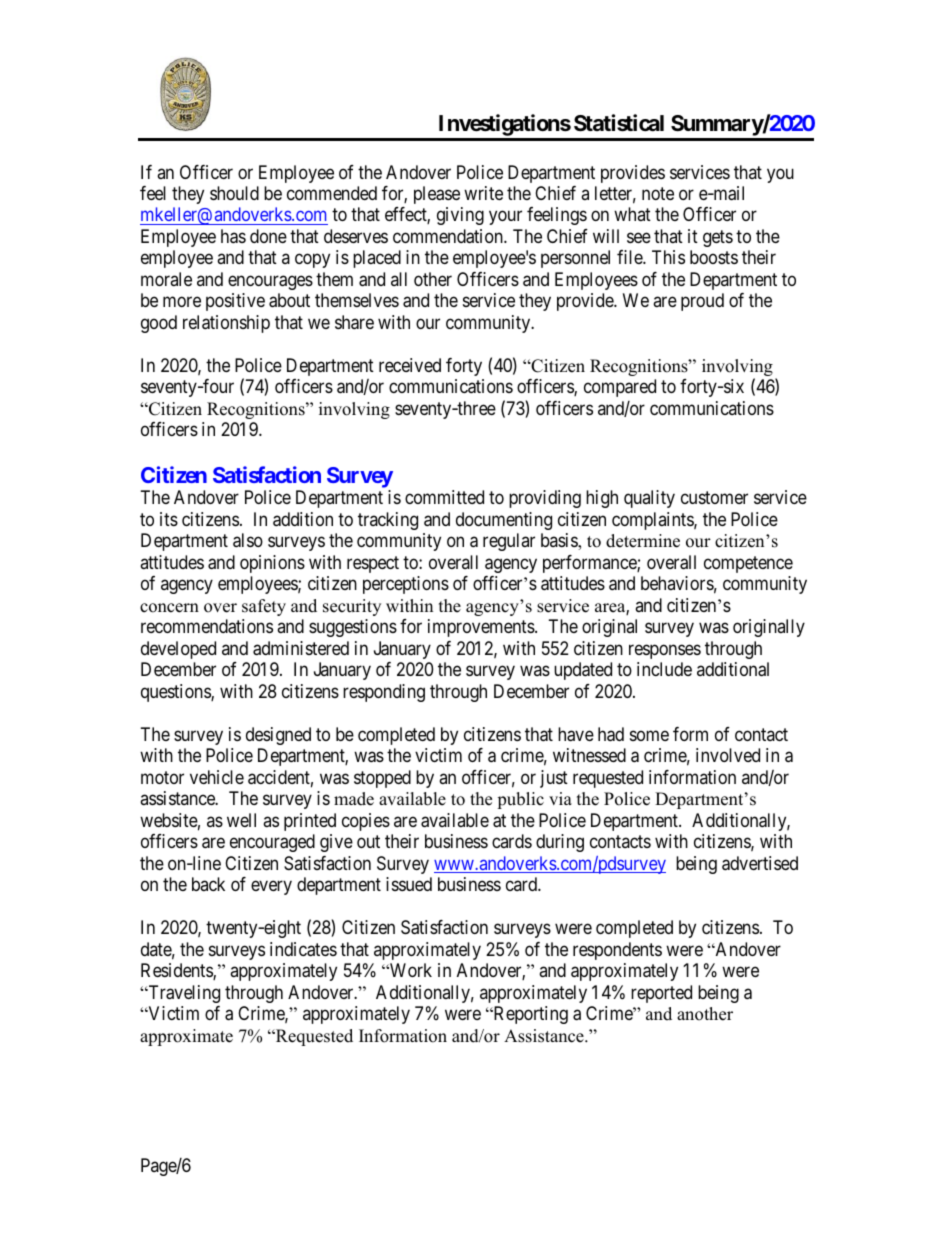 This screenshot has height=1233, width=952. Describe the element at coordinates (643, 541) in the screenshot. I see `determine` at that location.
